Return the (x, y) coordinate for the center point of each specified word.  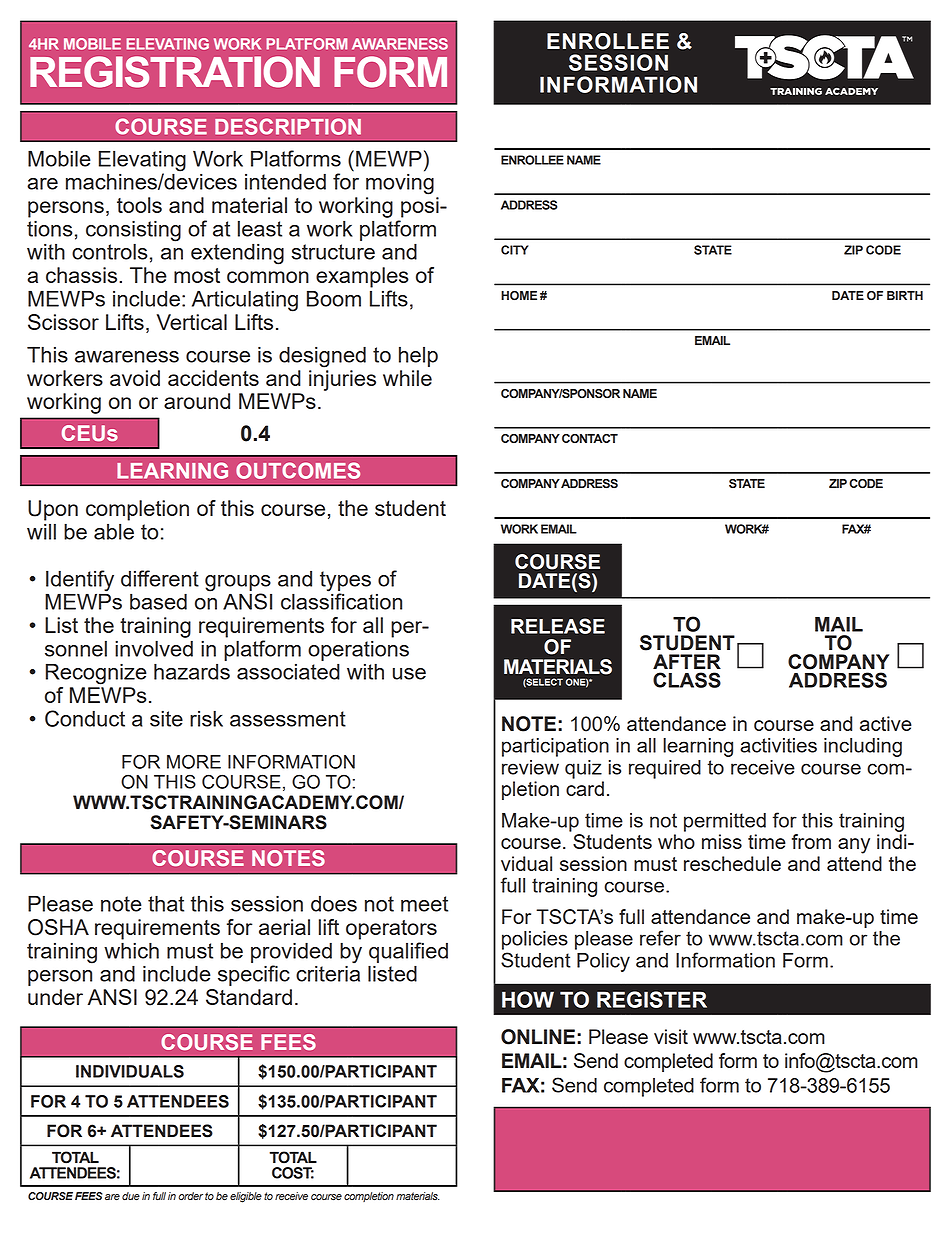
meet (424, 904)
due (131, 1196)
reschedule (732, 863)
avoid (135, 378)
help (418, 357)
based (158, 601)
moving (400, 184)
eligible (246, 1197)
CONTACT (590, 439)
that (166, 903)
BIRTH (905, 295)
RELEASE (558, 626)
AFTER (687, 661)
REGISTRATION (175, 72)
